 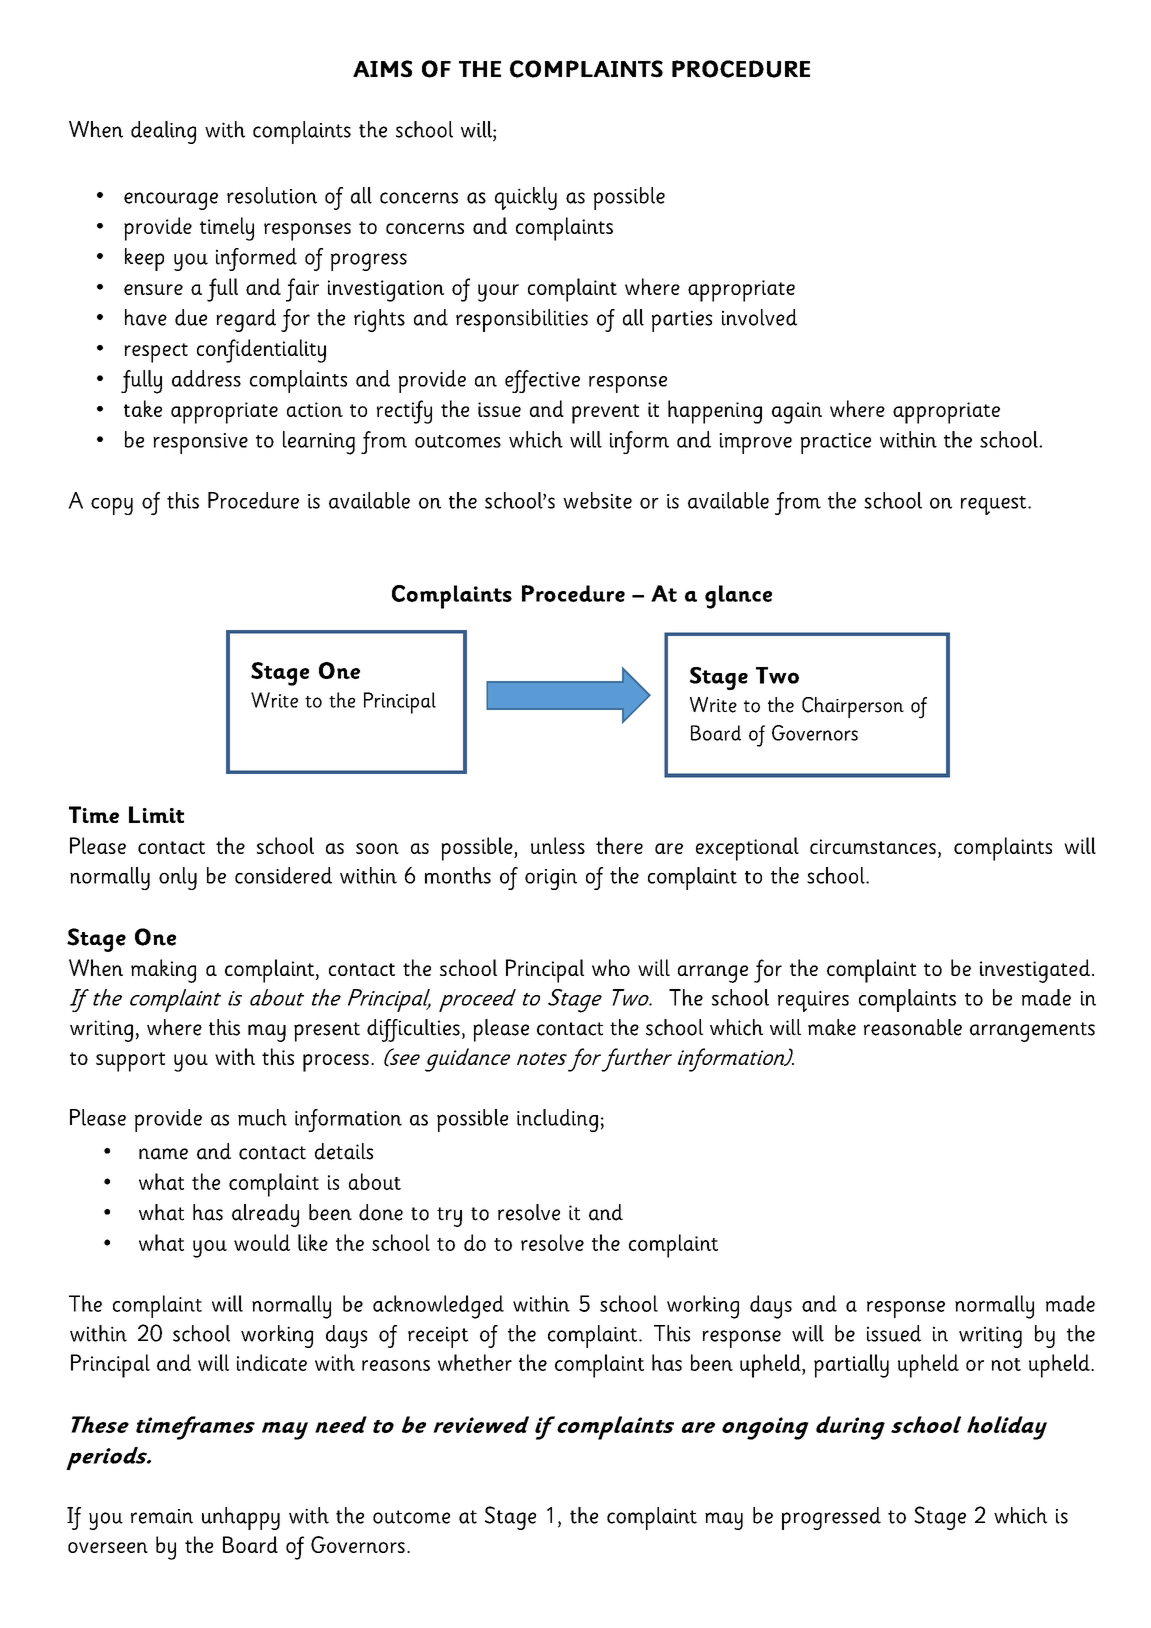 What do you see at coordinates (597, 500) in the image?
I see `website` at bounding box center [597, 500].
